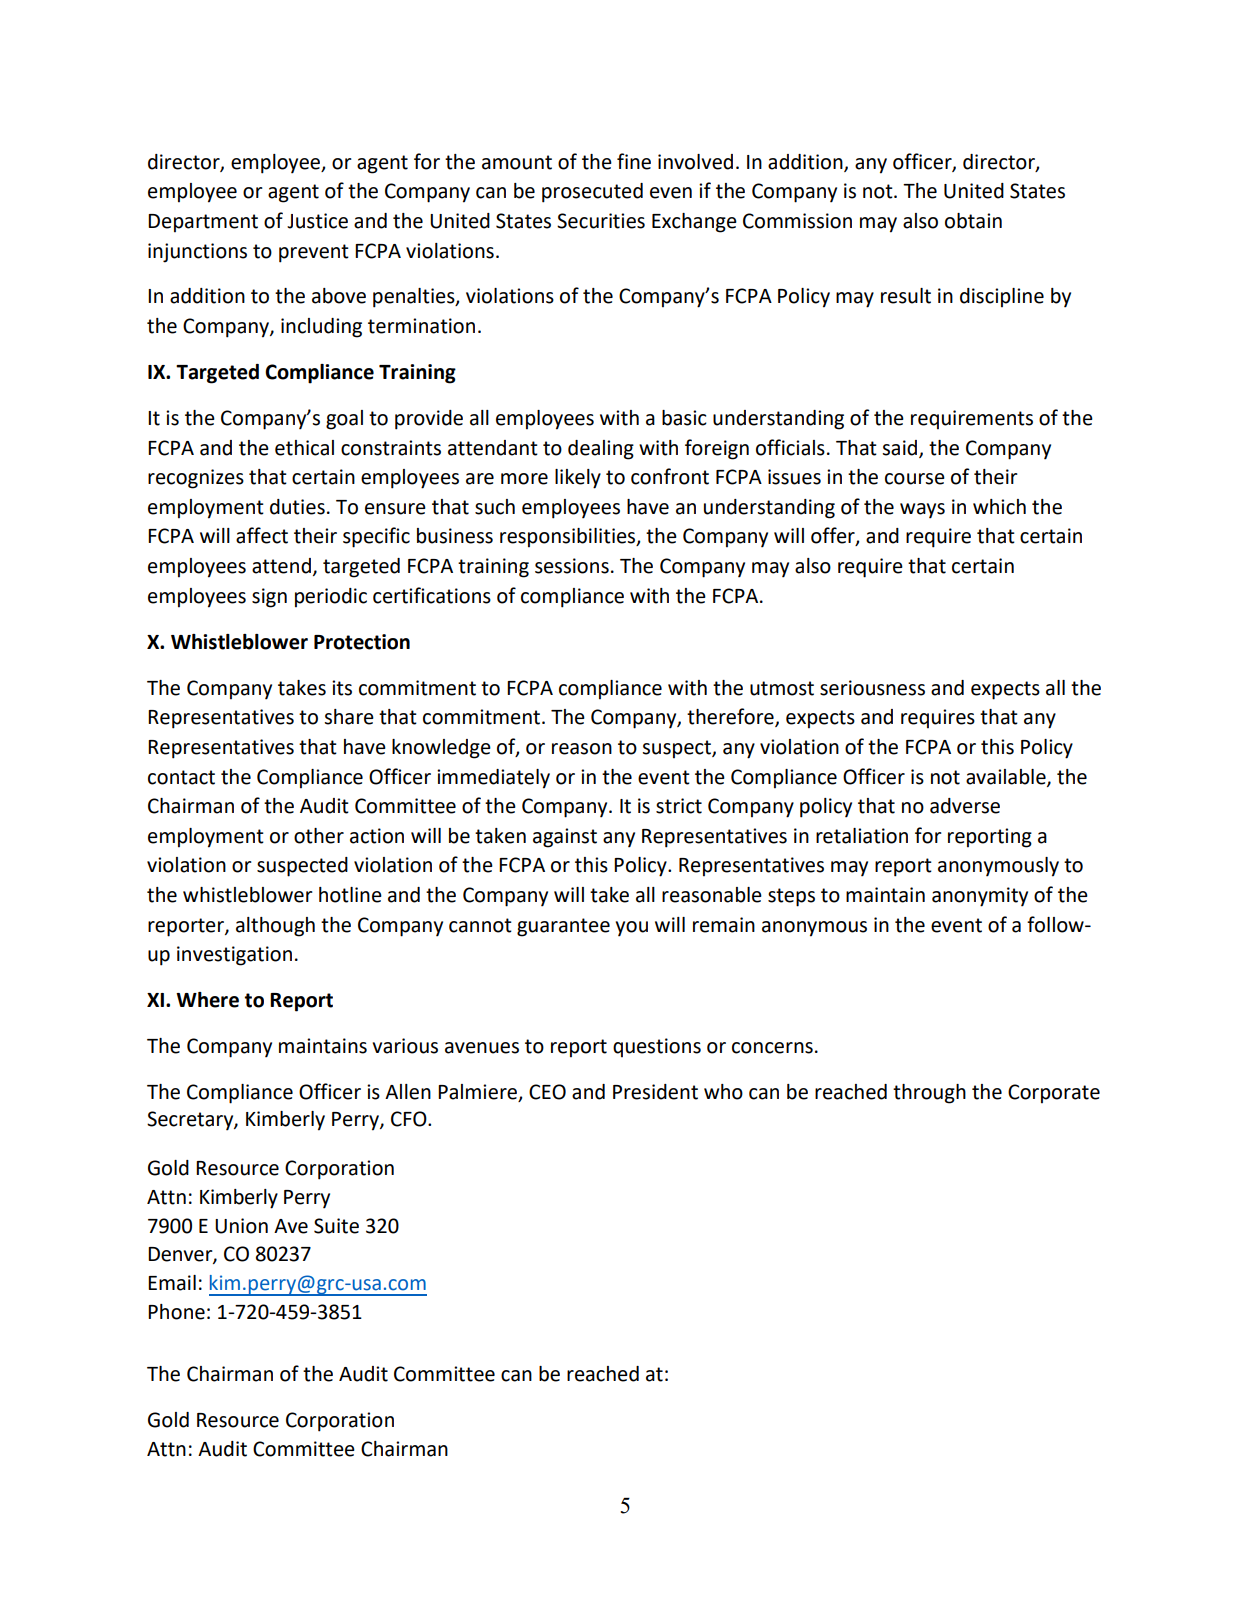  I want to click on affect, so click(262, 535).
